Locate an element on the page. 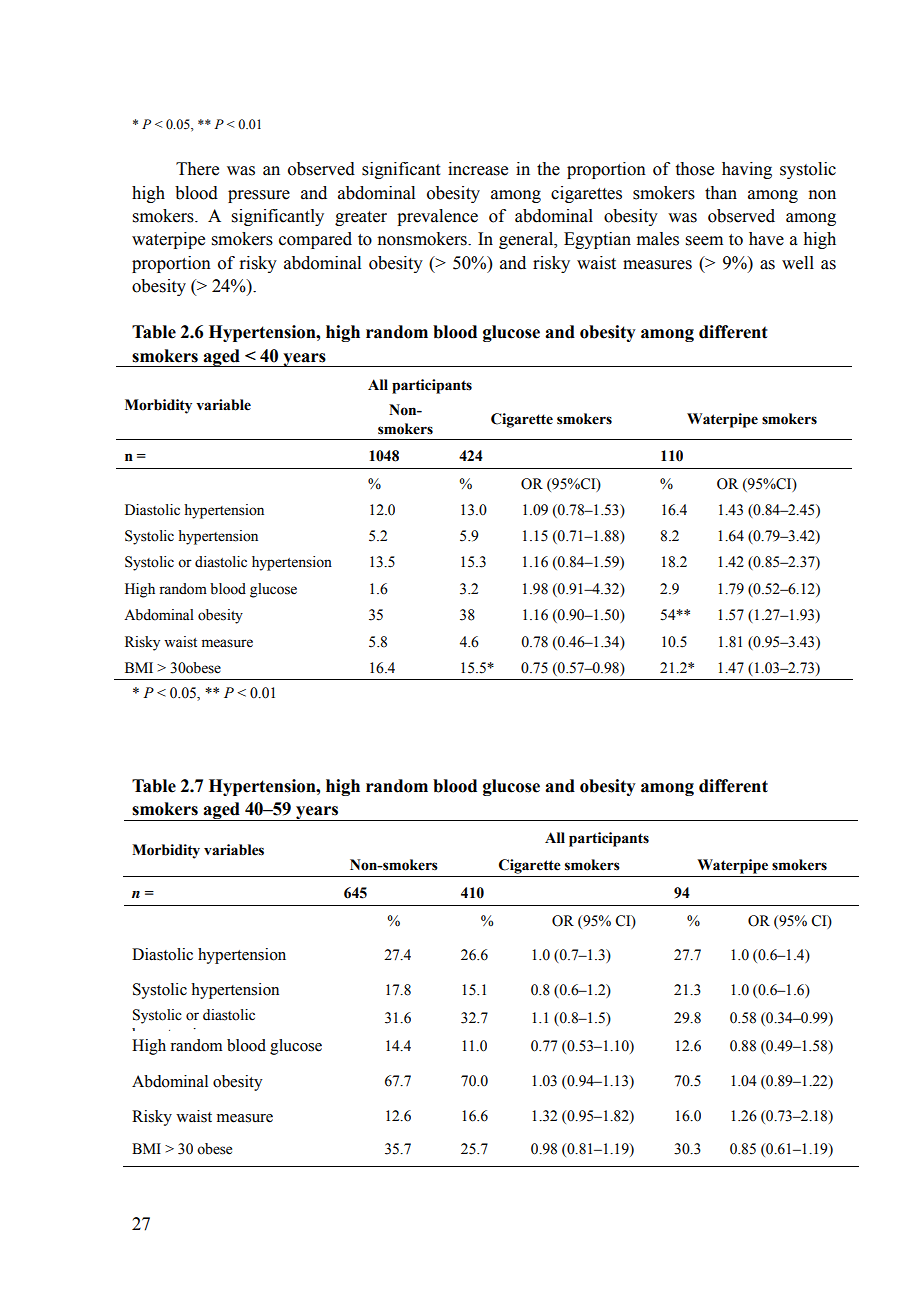 The image size is (924, 1308). having is located at coordinates (747, 170).
